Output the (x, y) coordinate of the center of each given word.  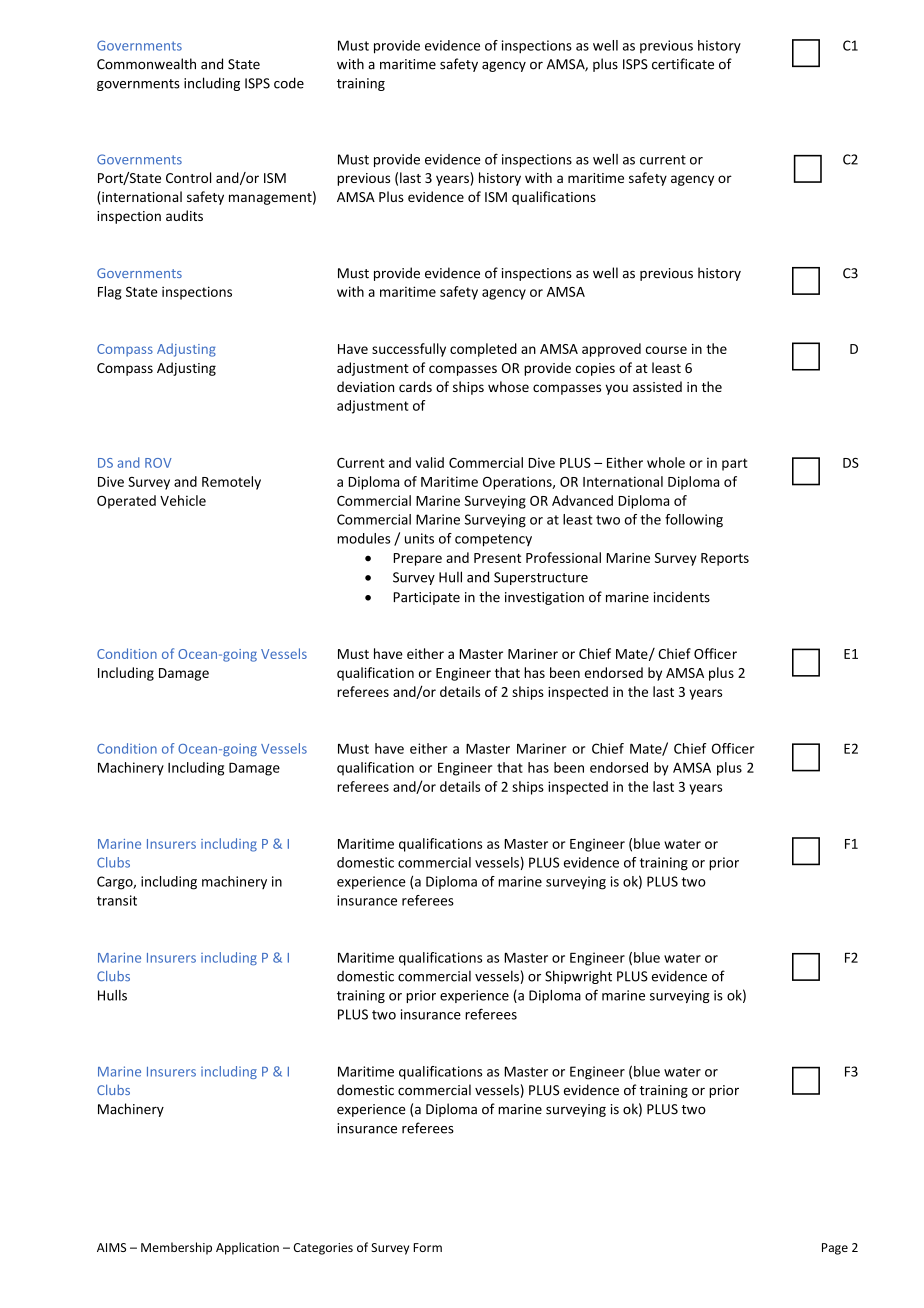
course (666, 350)
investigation (544, 598)
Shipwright (578, 977)
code (289, 83)
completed (483, 350)
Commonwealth (146, 64)
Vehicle (183, 500)
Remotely (231, 483)
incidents (682, 597)
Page (835, 1249)
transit (117, 900)
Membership (176, 1248)
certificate (683, 64)
